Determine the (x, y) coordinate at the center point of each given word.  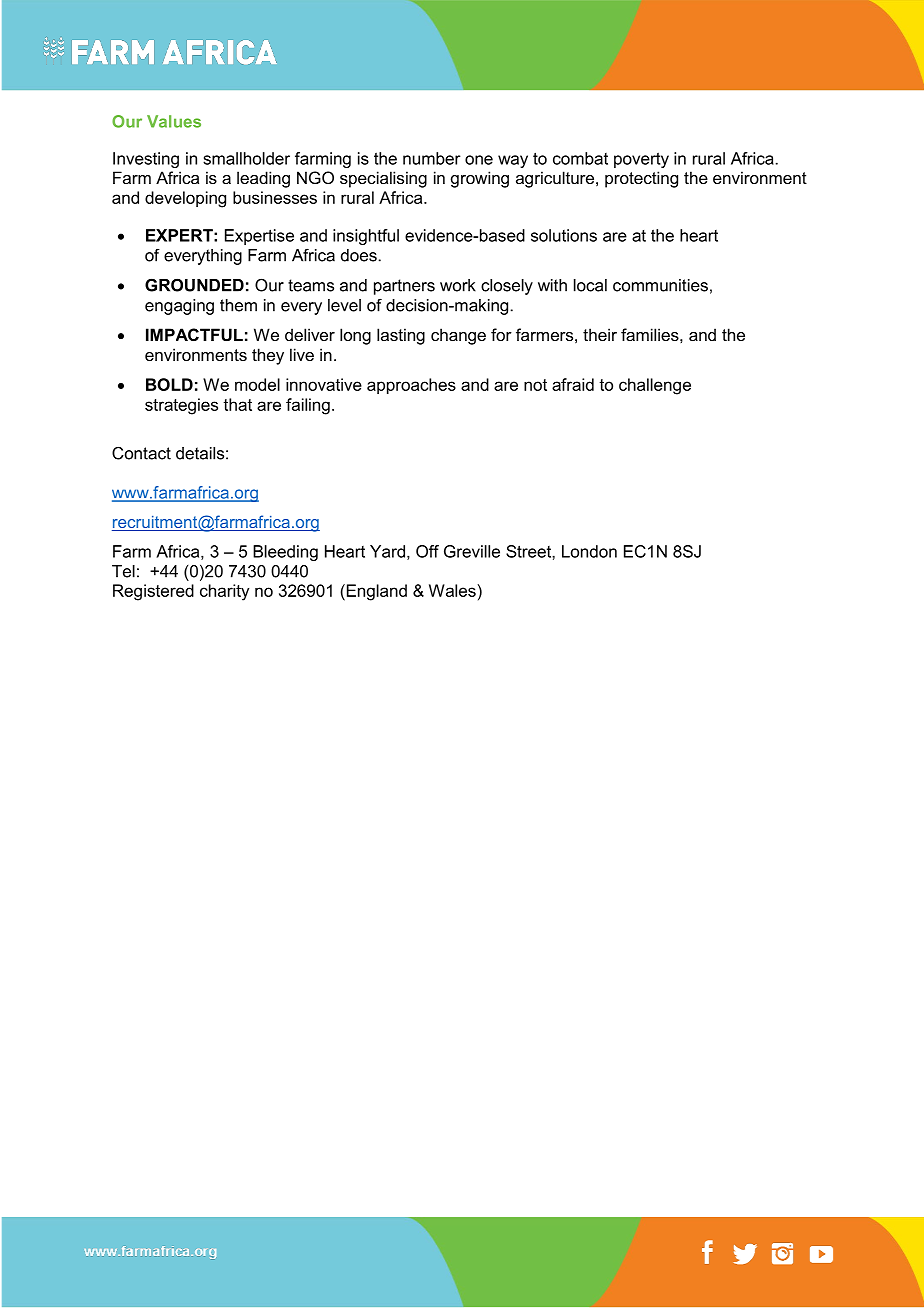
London (589, 551)
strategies (181, 406)
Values (174, 121)
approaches (411, 386)
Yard (387, 551)
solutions (564, 235)
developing (185, 199)
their (600, 334)
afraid (573, 384)
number (432, 158)
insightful (366, 237)
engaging (179, 307)
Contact (141, 453)
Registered (153, 592)
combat (580, 158)
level (344, 305)
